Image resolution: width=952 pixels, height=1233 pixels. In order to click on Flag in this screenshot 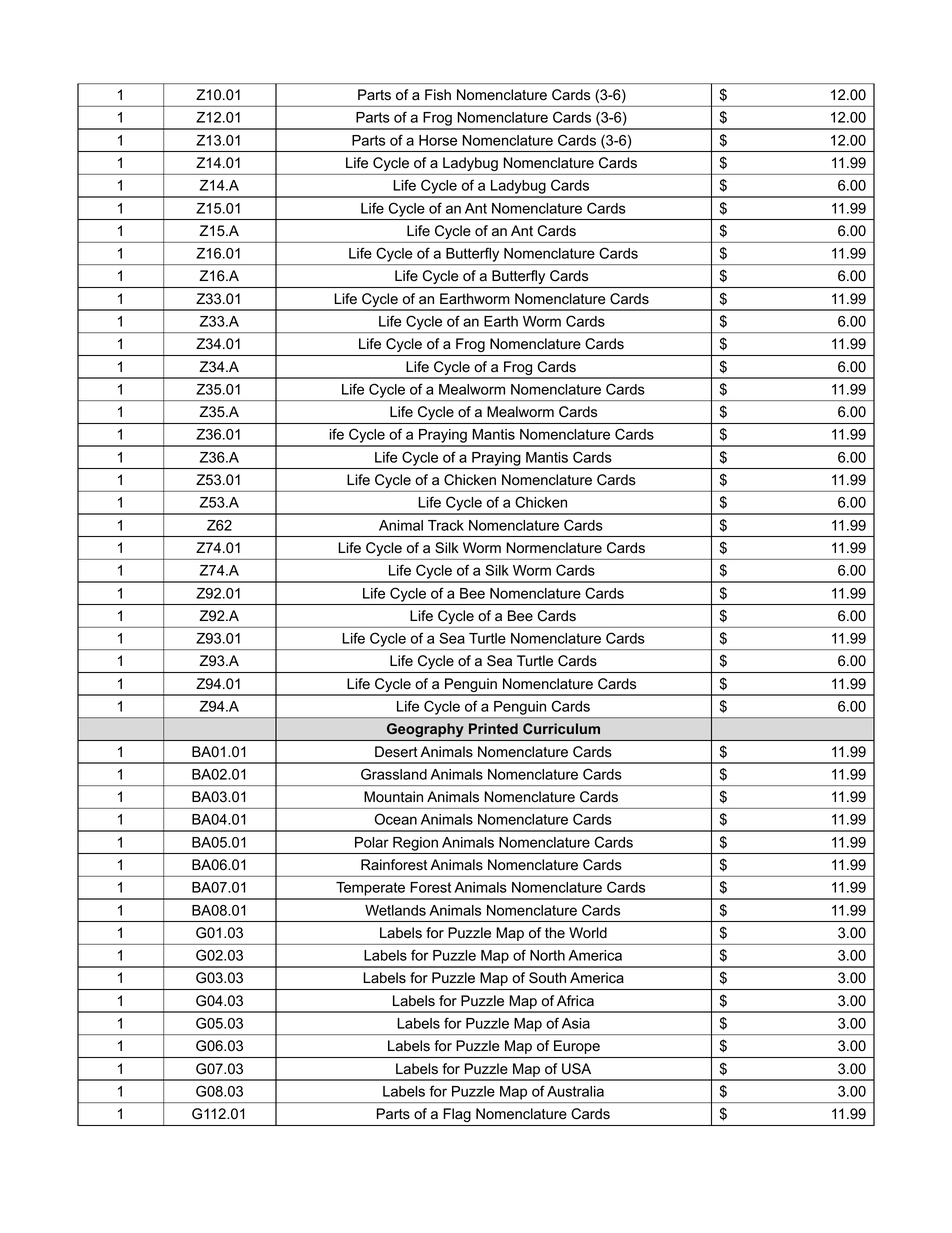, I will do `click(457, 1115)`.
